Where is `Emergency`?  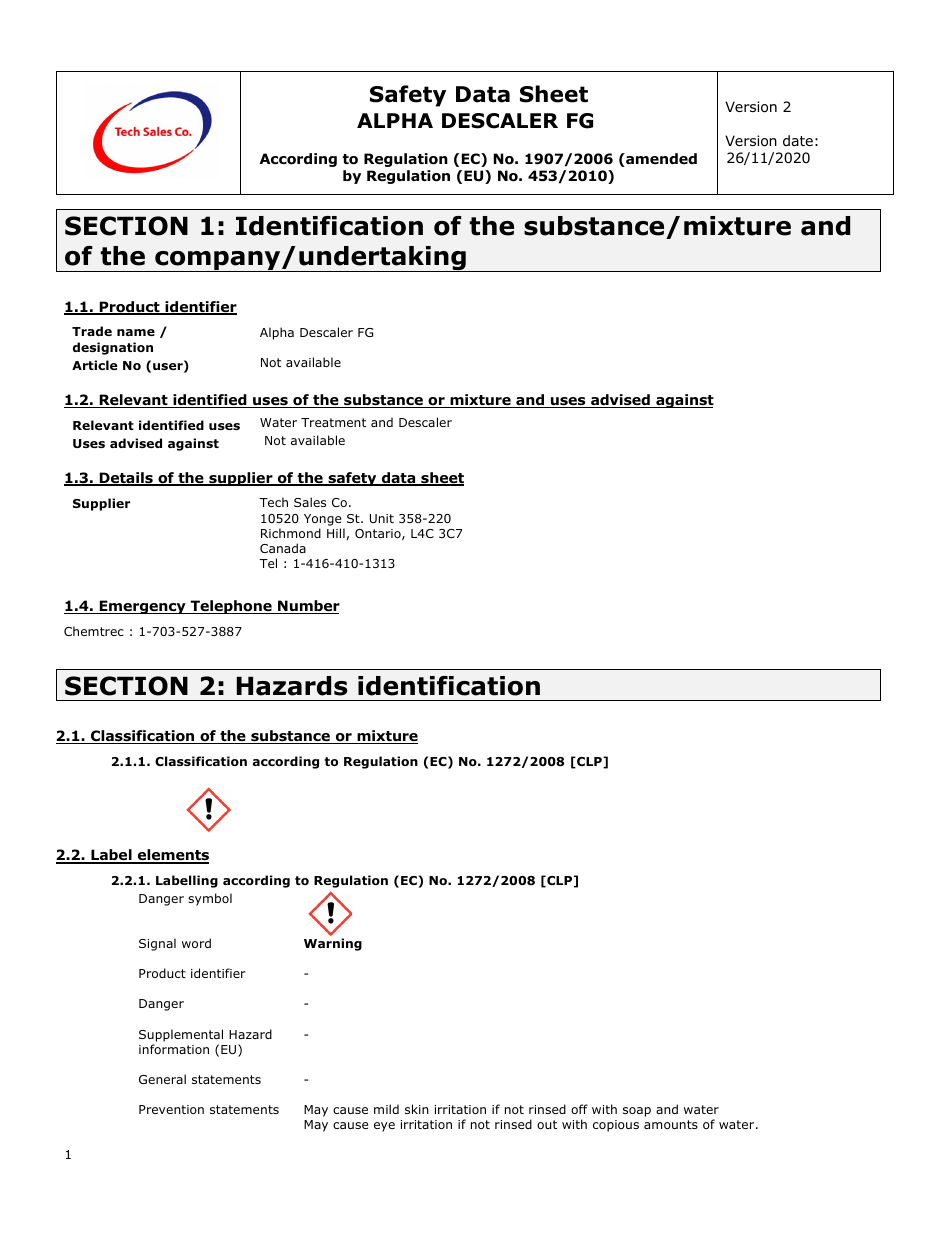
Emergency is located at coordinates (142, 607).
